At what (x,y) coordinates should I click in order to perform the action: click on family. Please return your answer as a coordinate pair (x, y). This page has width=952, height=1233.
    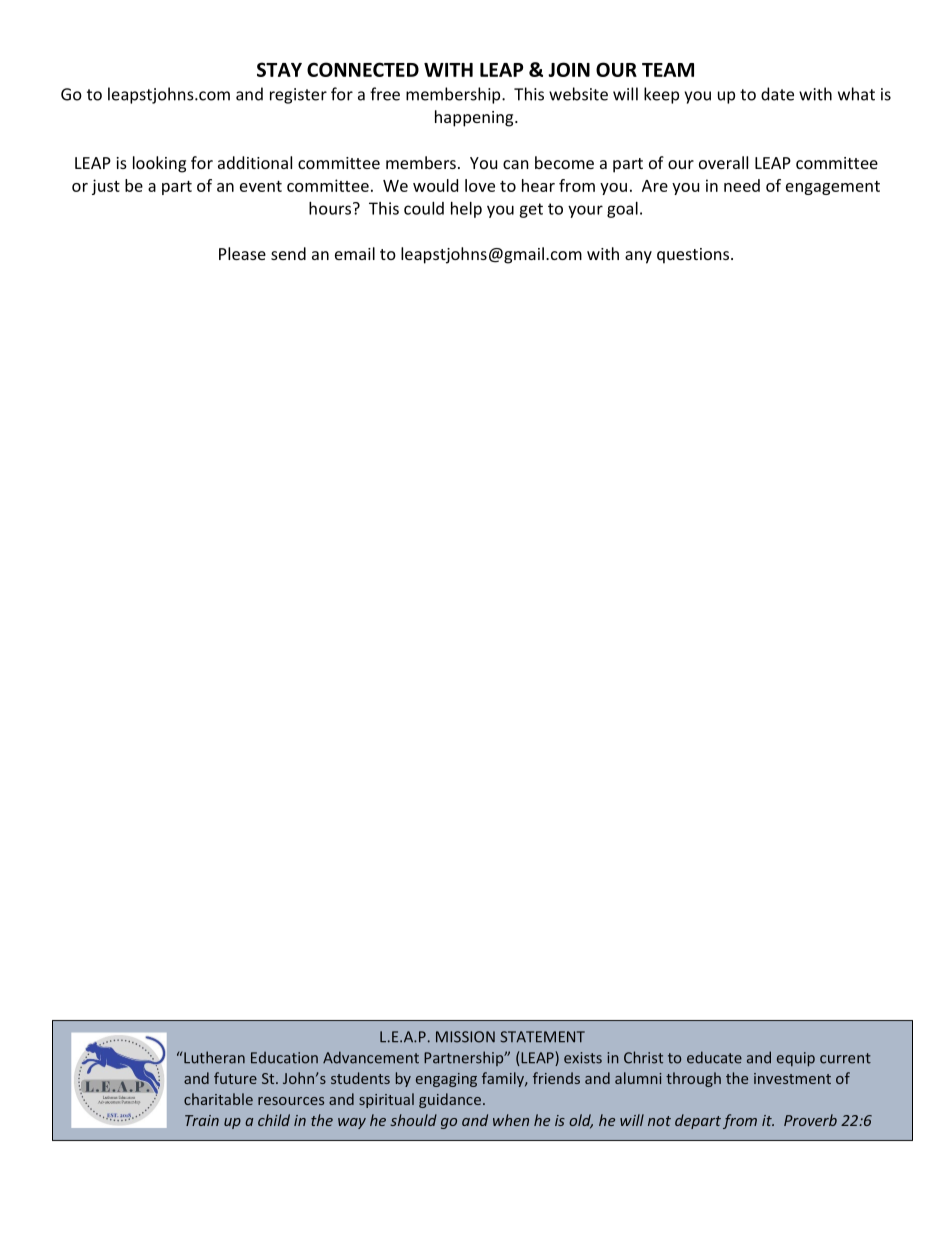
    Looking at the image, I should click on (504, 1079).
